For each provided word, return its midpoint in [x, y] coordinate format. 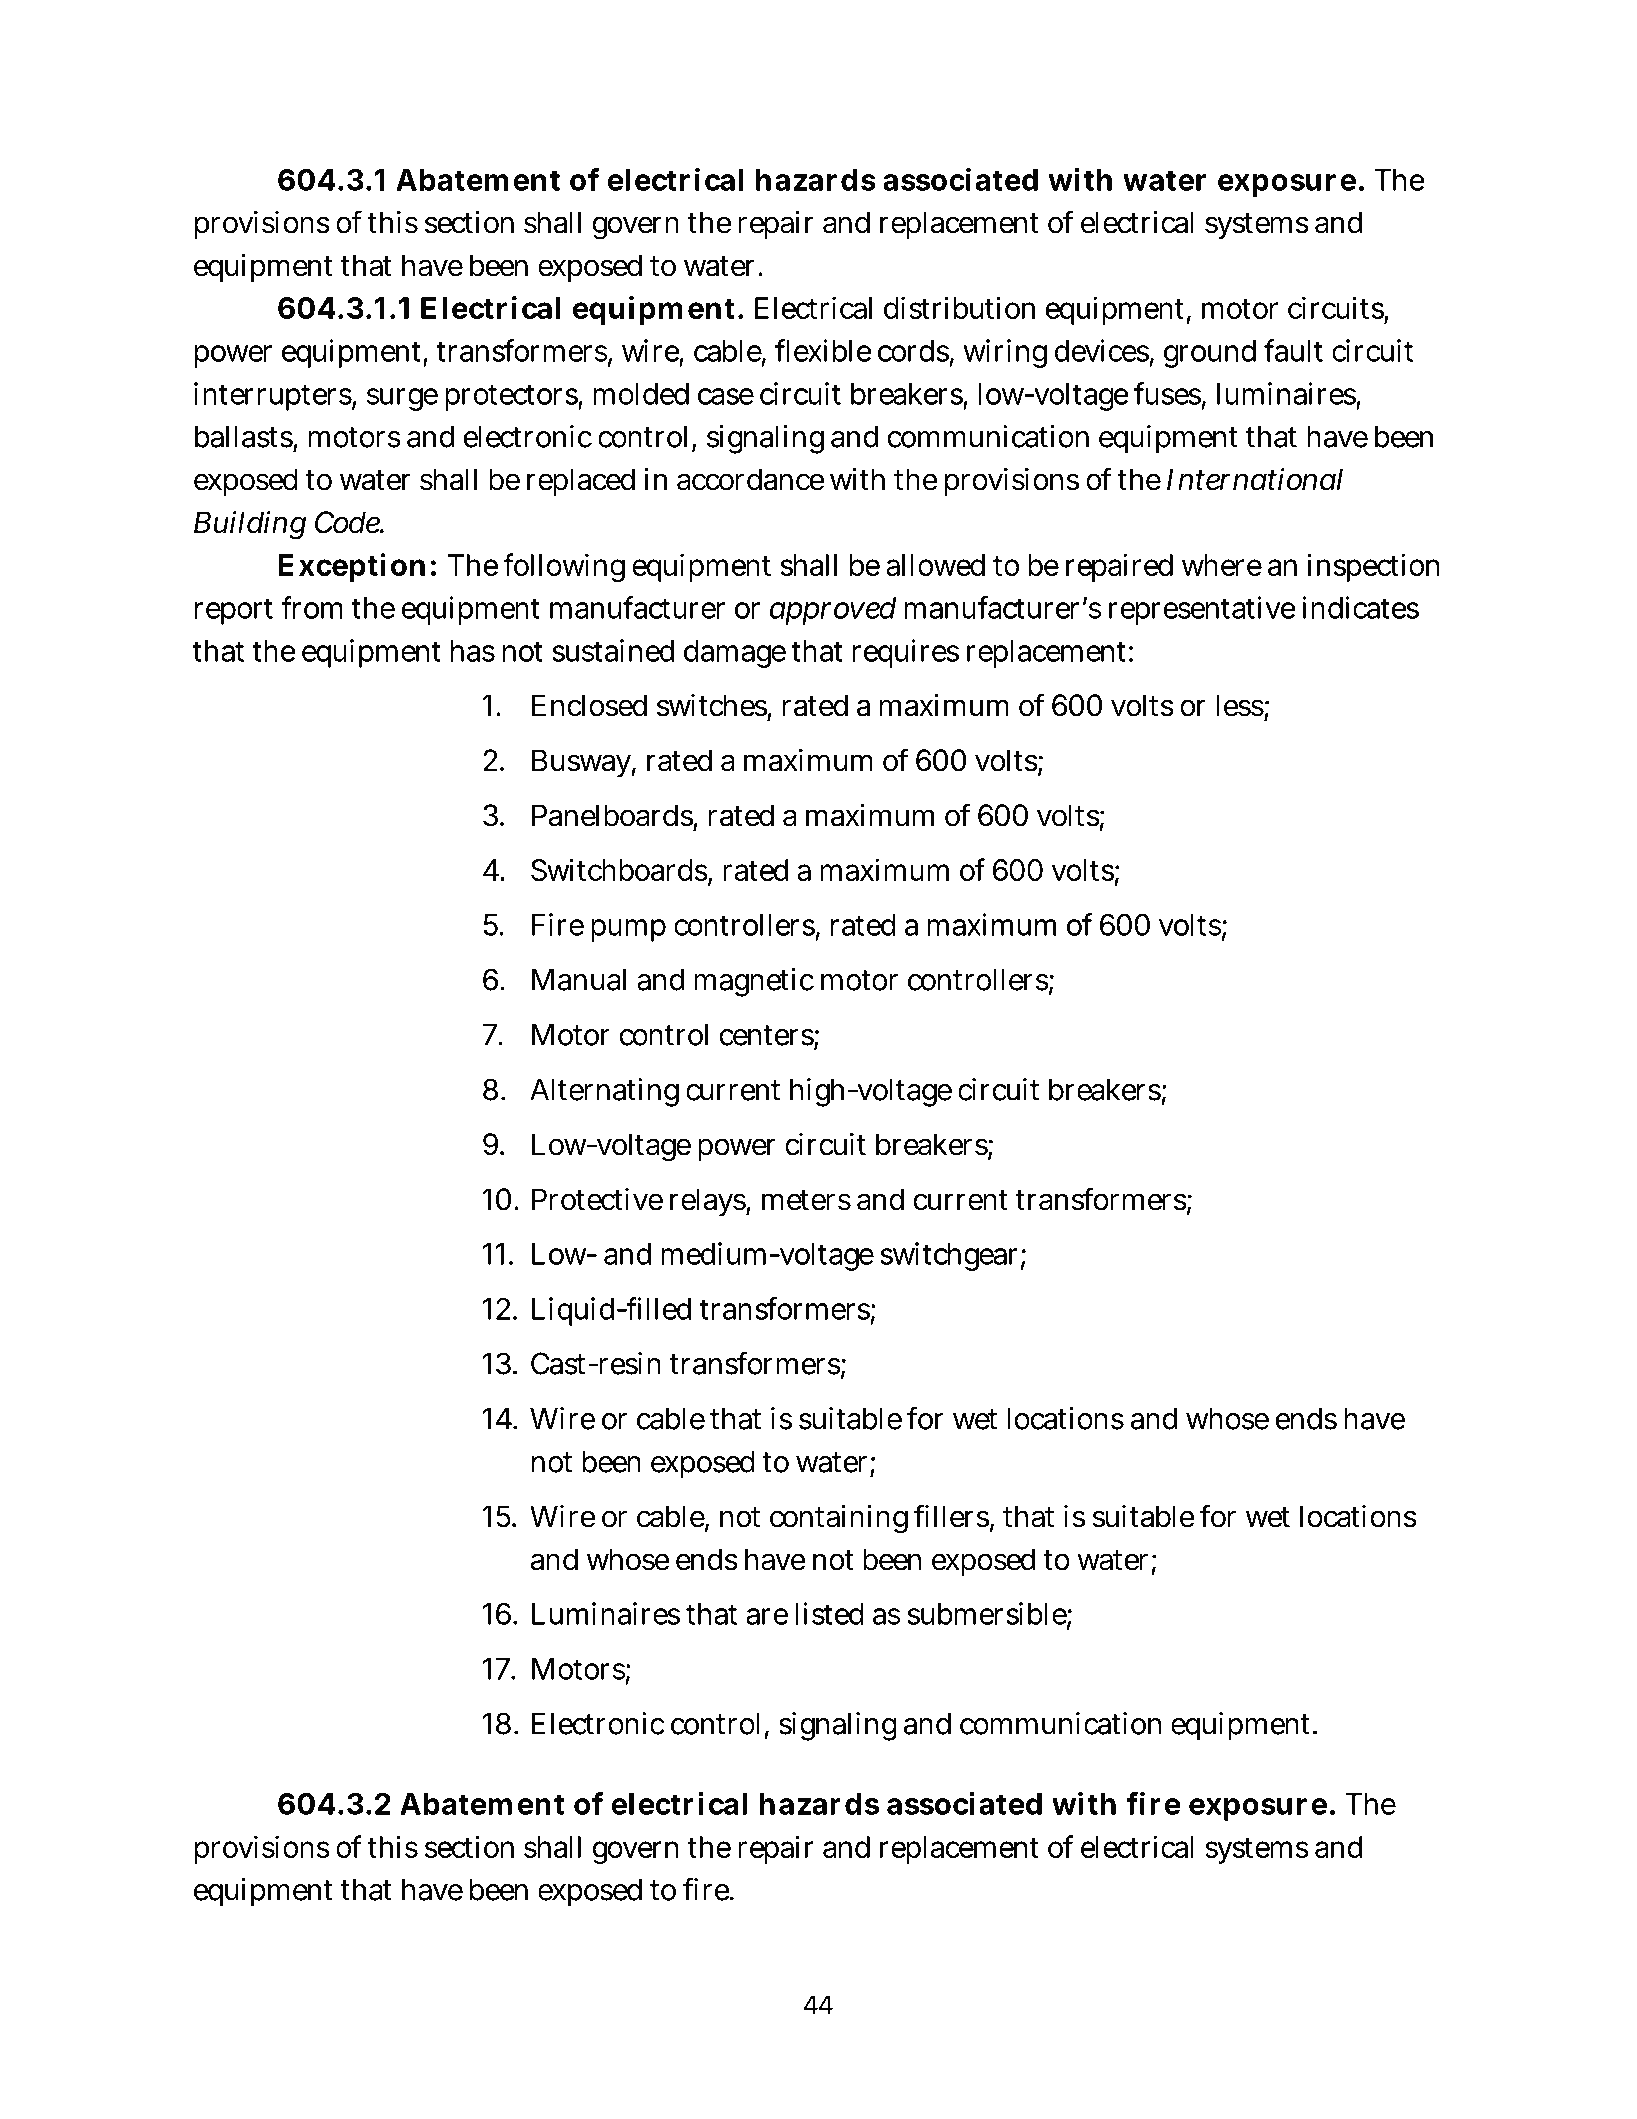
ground [1210, 354]
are [767, 1616]
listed [829, 1613]
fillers [952, 1517]
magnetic [754, 982]
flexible [823, 350]
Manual [579, 979]
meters [806, 1200]
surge [402, 399]
